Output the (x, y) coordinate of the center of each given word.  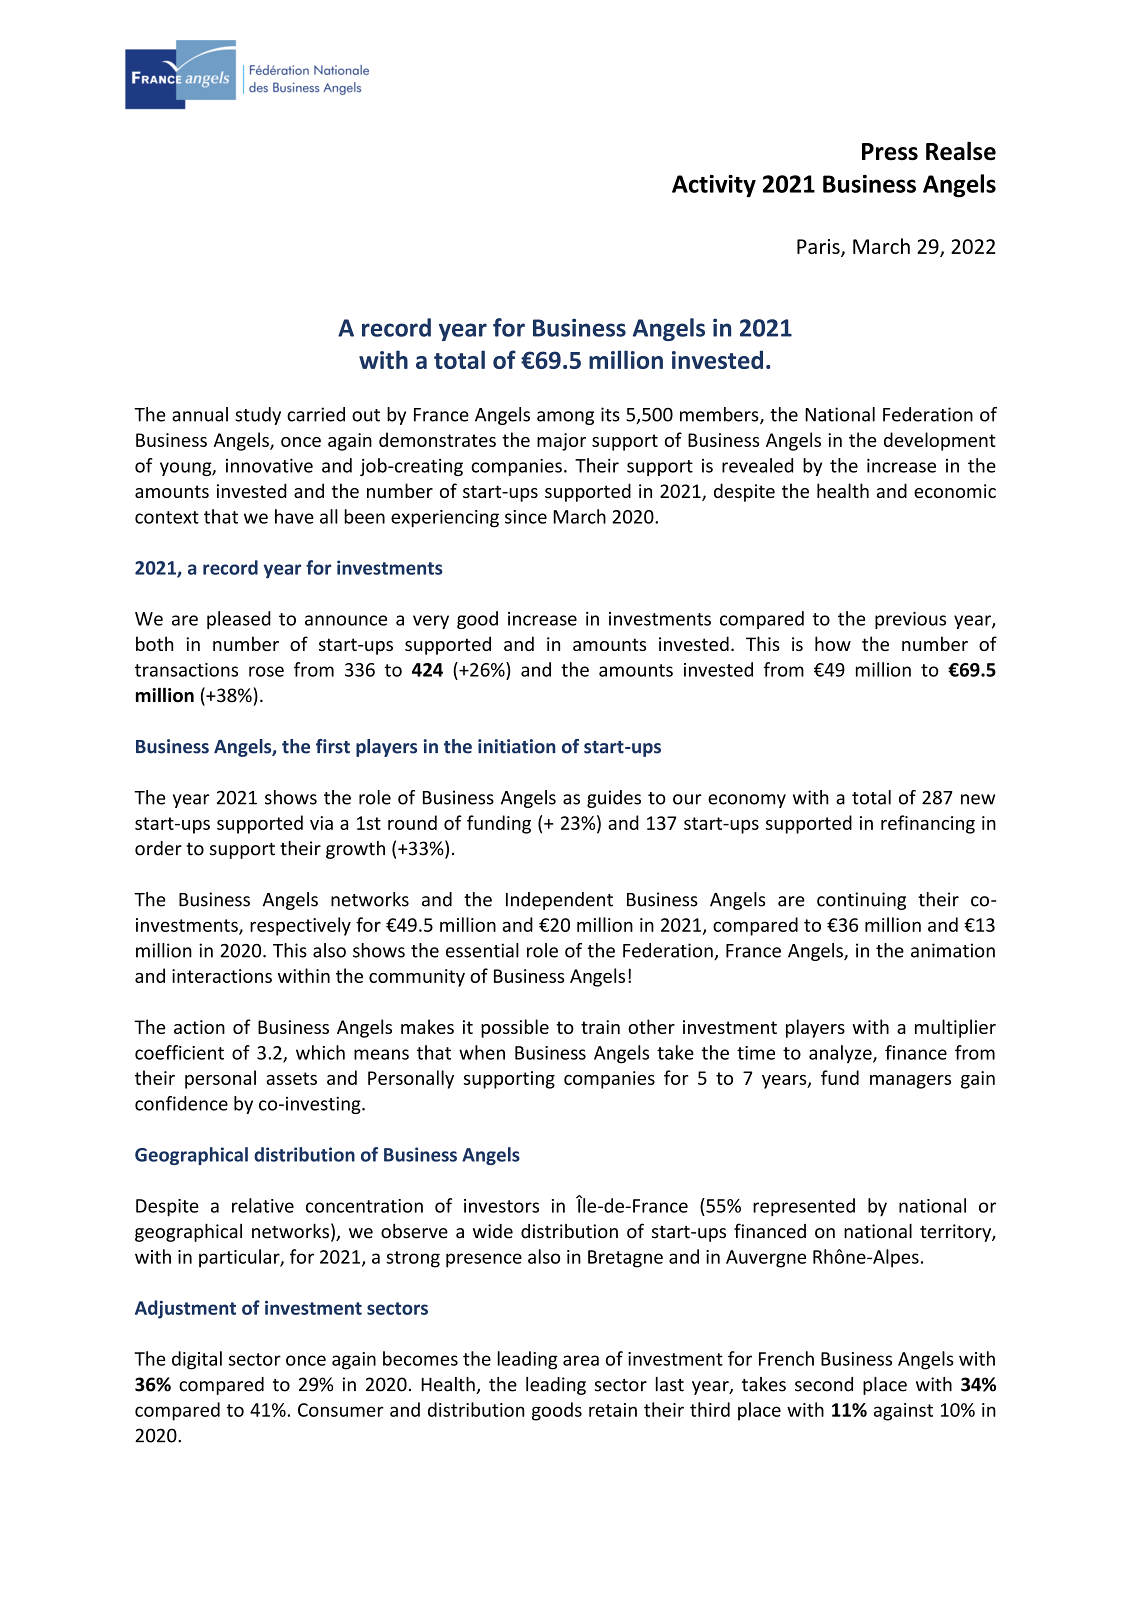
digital (197, 1360)
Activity (714, 186)
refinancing (928, 824)
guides (614, 799)
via (321, 823)
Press (890, 152)
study (258, 416)
